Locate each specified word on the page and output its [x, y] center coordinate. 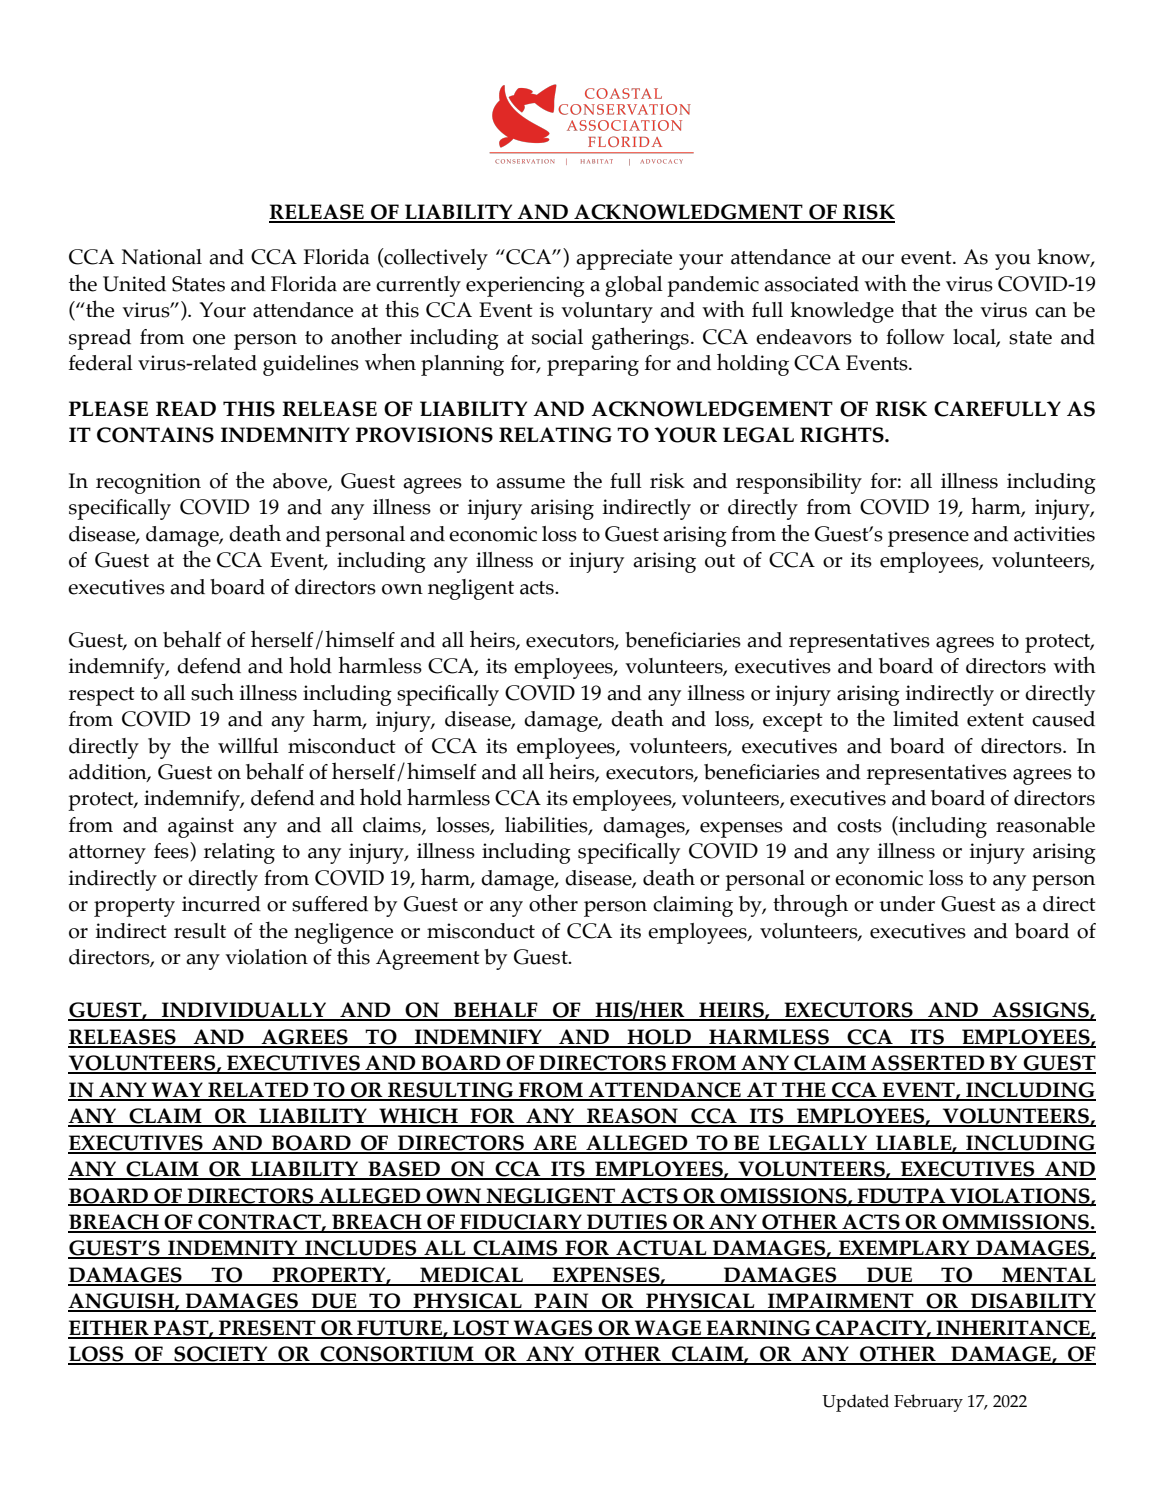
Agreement [428, 959]
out [720, 561]
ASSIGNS [1040, 1011]
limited [926, 719]
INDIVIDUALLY [244, 1011]
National [162, 257]
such [212, 692]
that [919, 309]
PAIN [561, 1302]
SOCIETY [221, 1355]
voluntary [607, 312]
